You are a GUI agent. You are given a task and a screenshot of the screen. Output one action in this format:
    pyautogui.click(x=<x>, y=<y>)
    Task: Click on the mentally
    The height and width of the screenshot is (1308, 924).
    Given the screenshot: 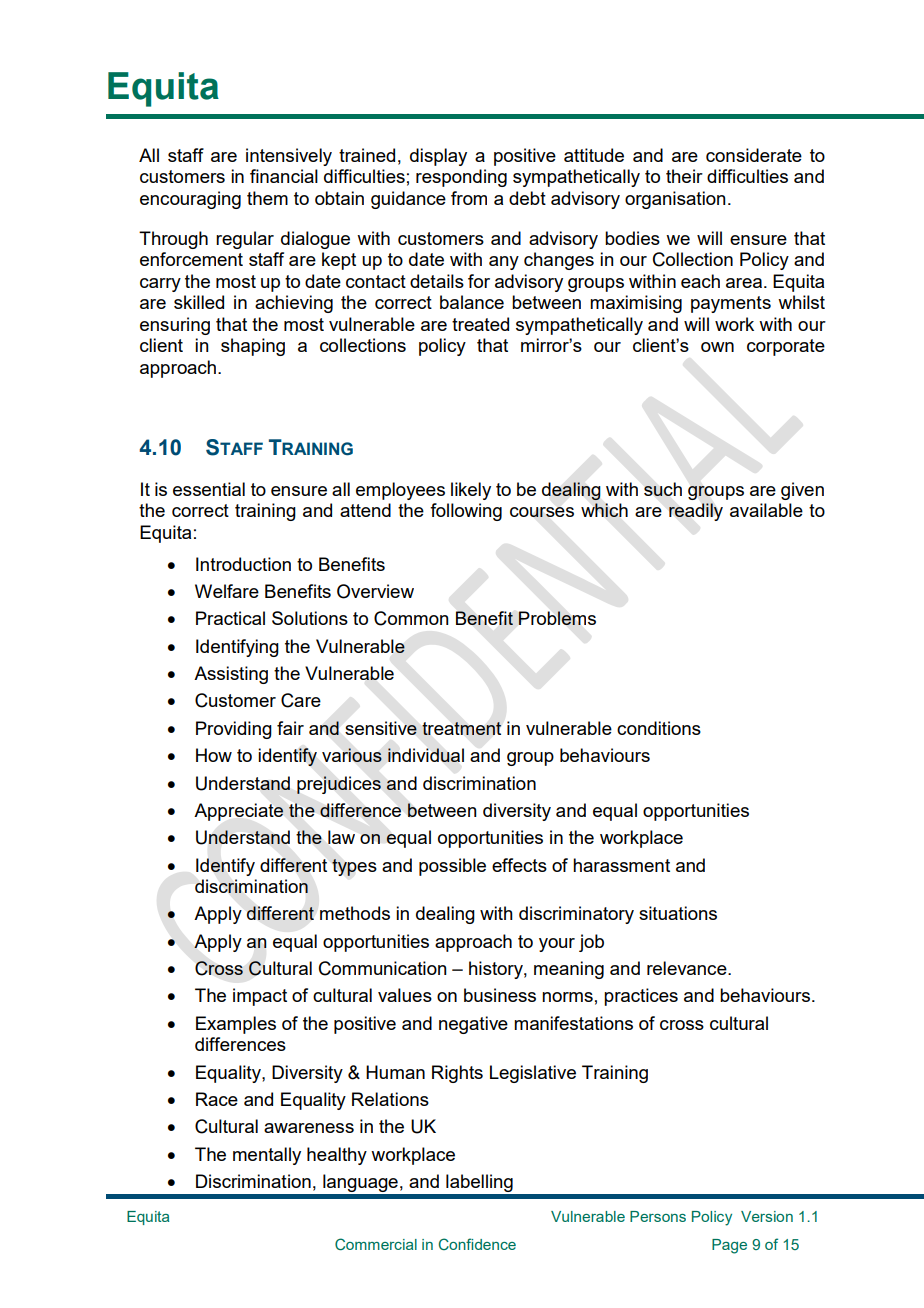 What is the action you would take?
    pyautogui.click(x=267, y=1156)
